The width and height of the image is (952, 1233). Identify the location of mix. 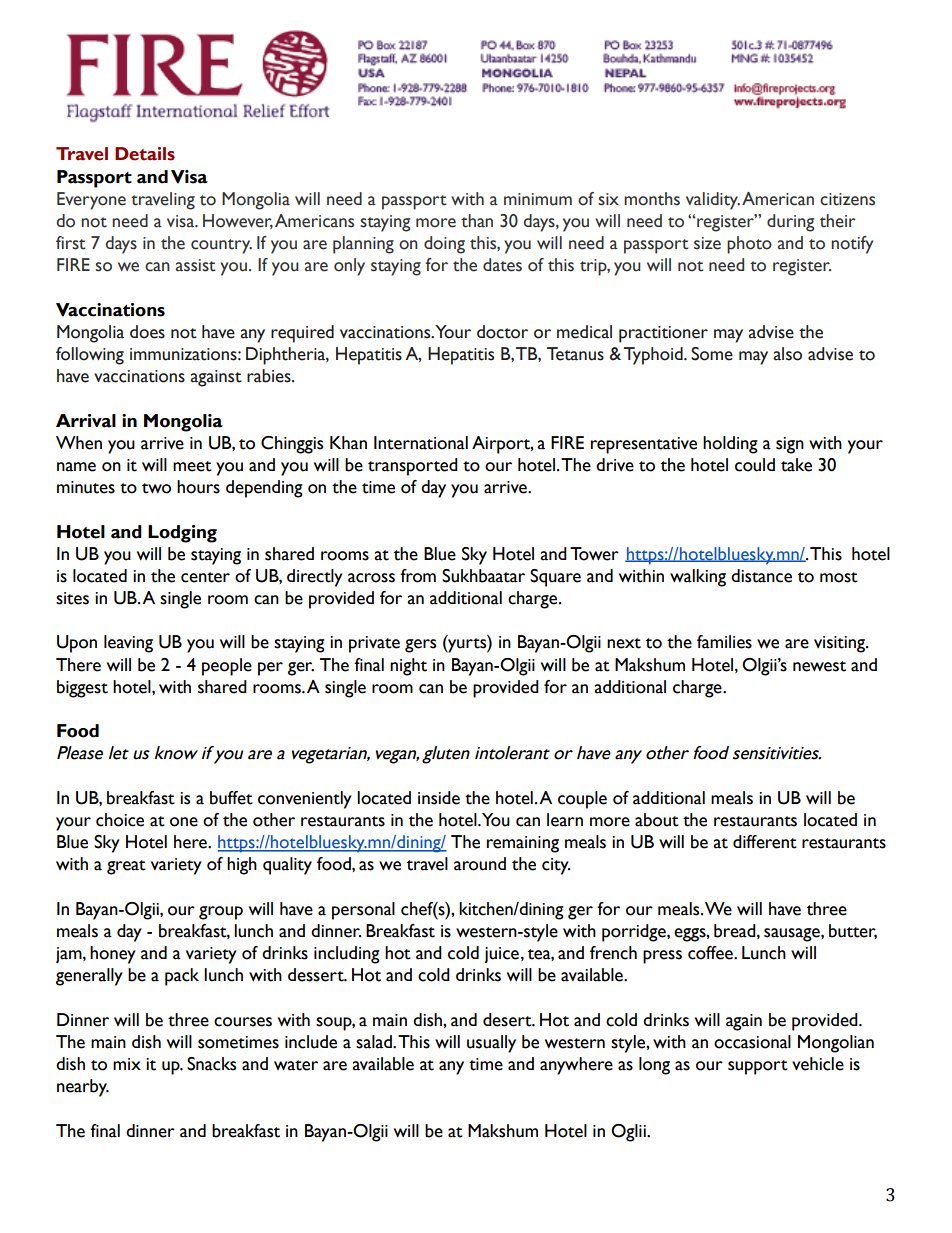
(127, 1064).
